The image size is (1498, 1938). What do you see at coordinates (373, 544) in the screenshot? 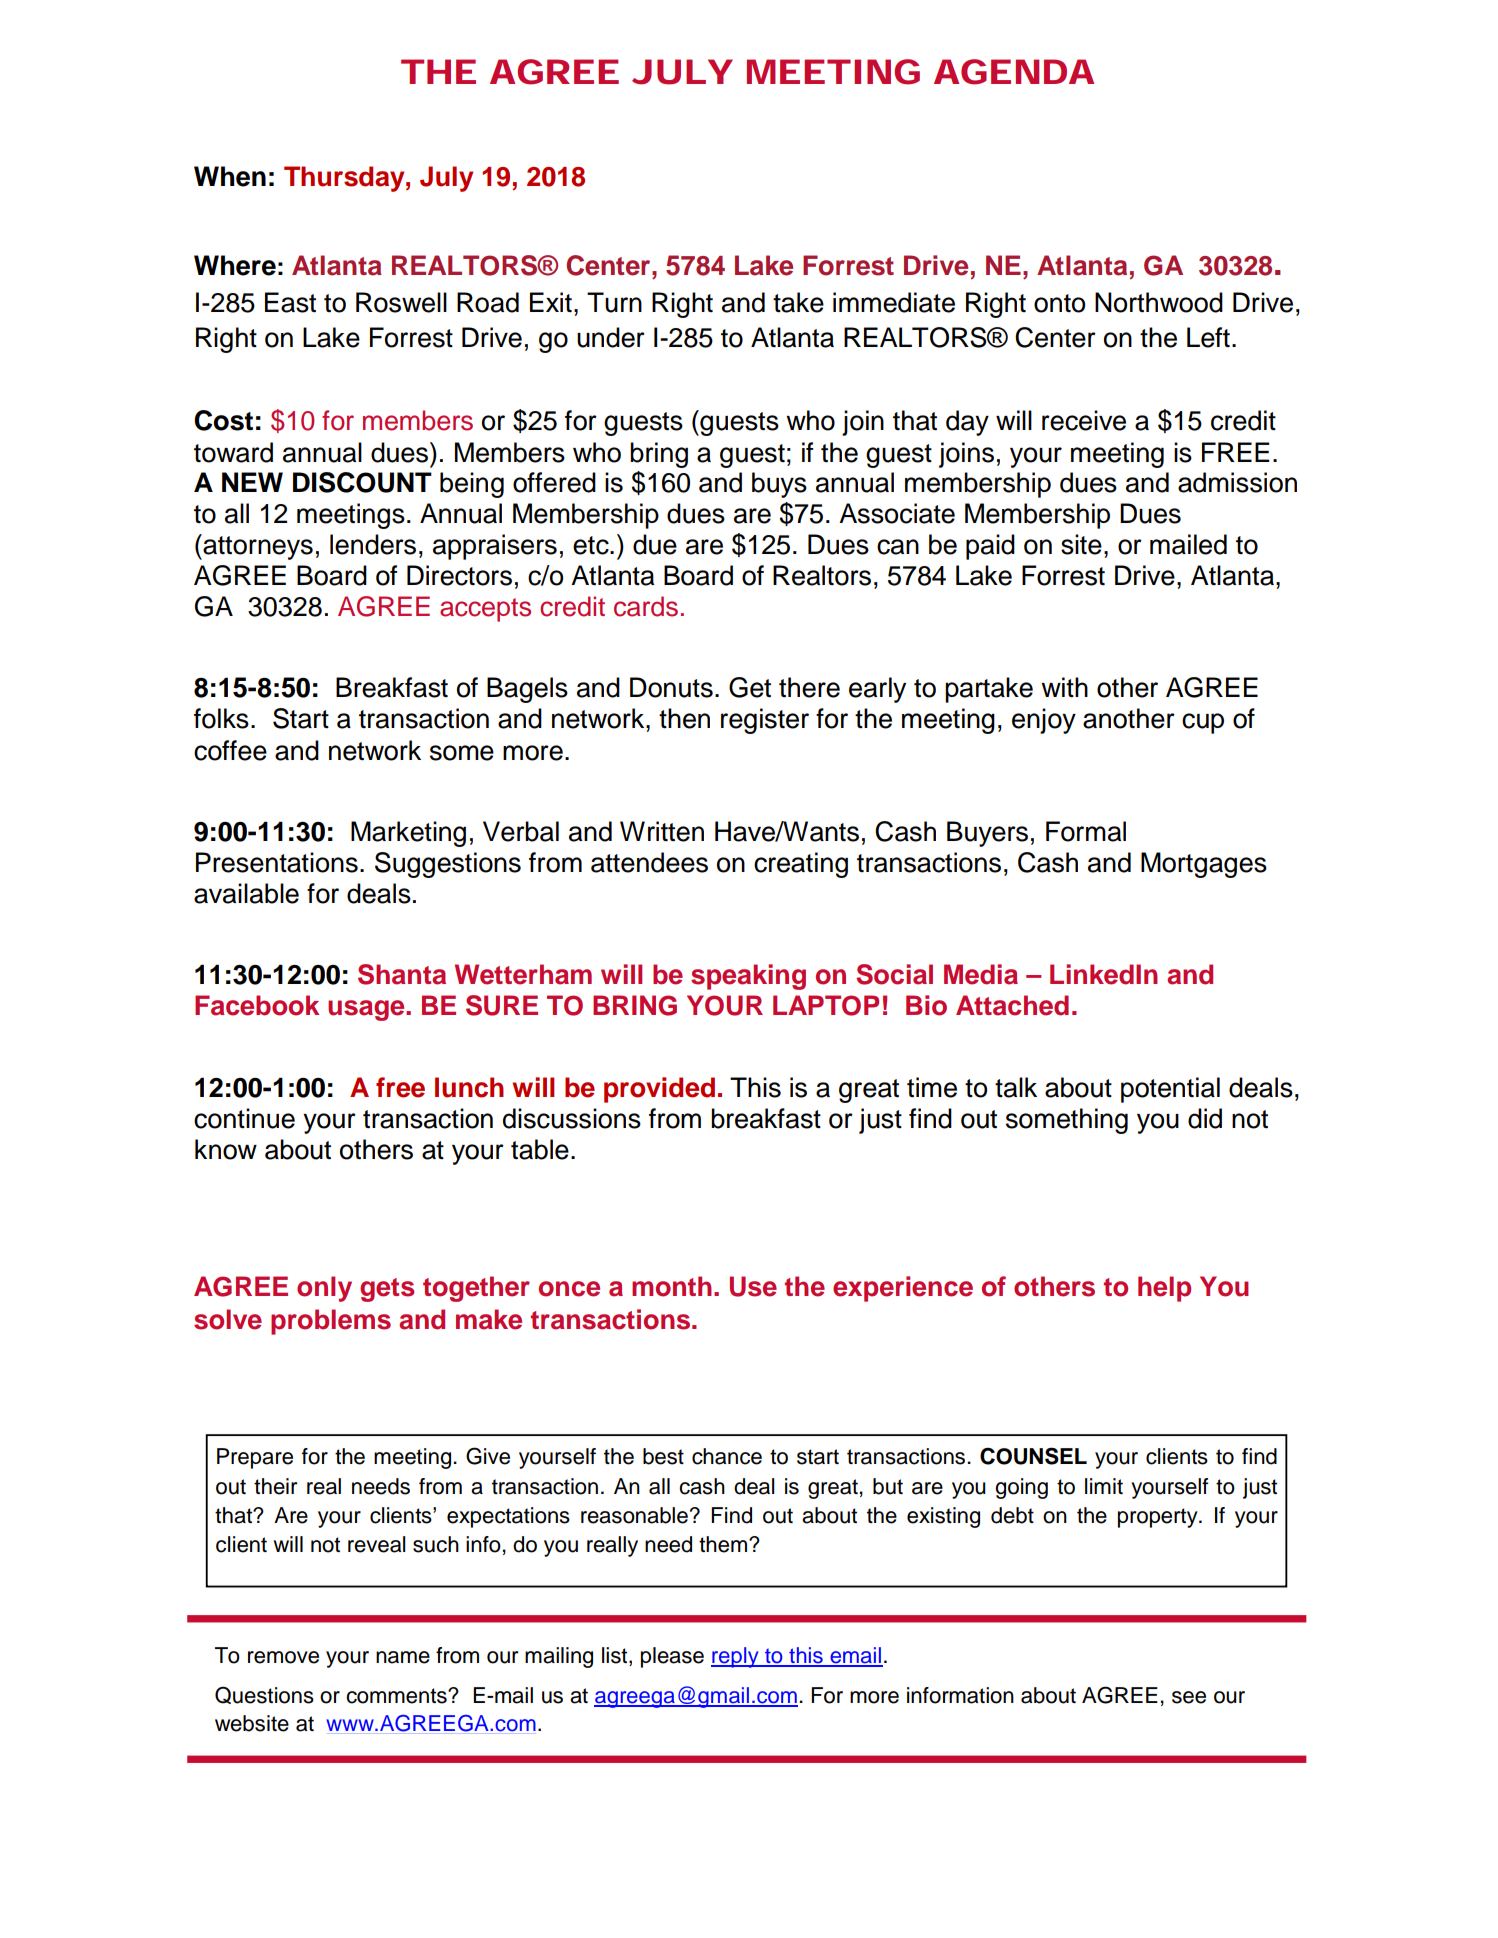
I see `lenders` at bounding box center [373, 544].
